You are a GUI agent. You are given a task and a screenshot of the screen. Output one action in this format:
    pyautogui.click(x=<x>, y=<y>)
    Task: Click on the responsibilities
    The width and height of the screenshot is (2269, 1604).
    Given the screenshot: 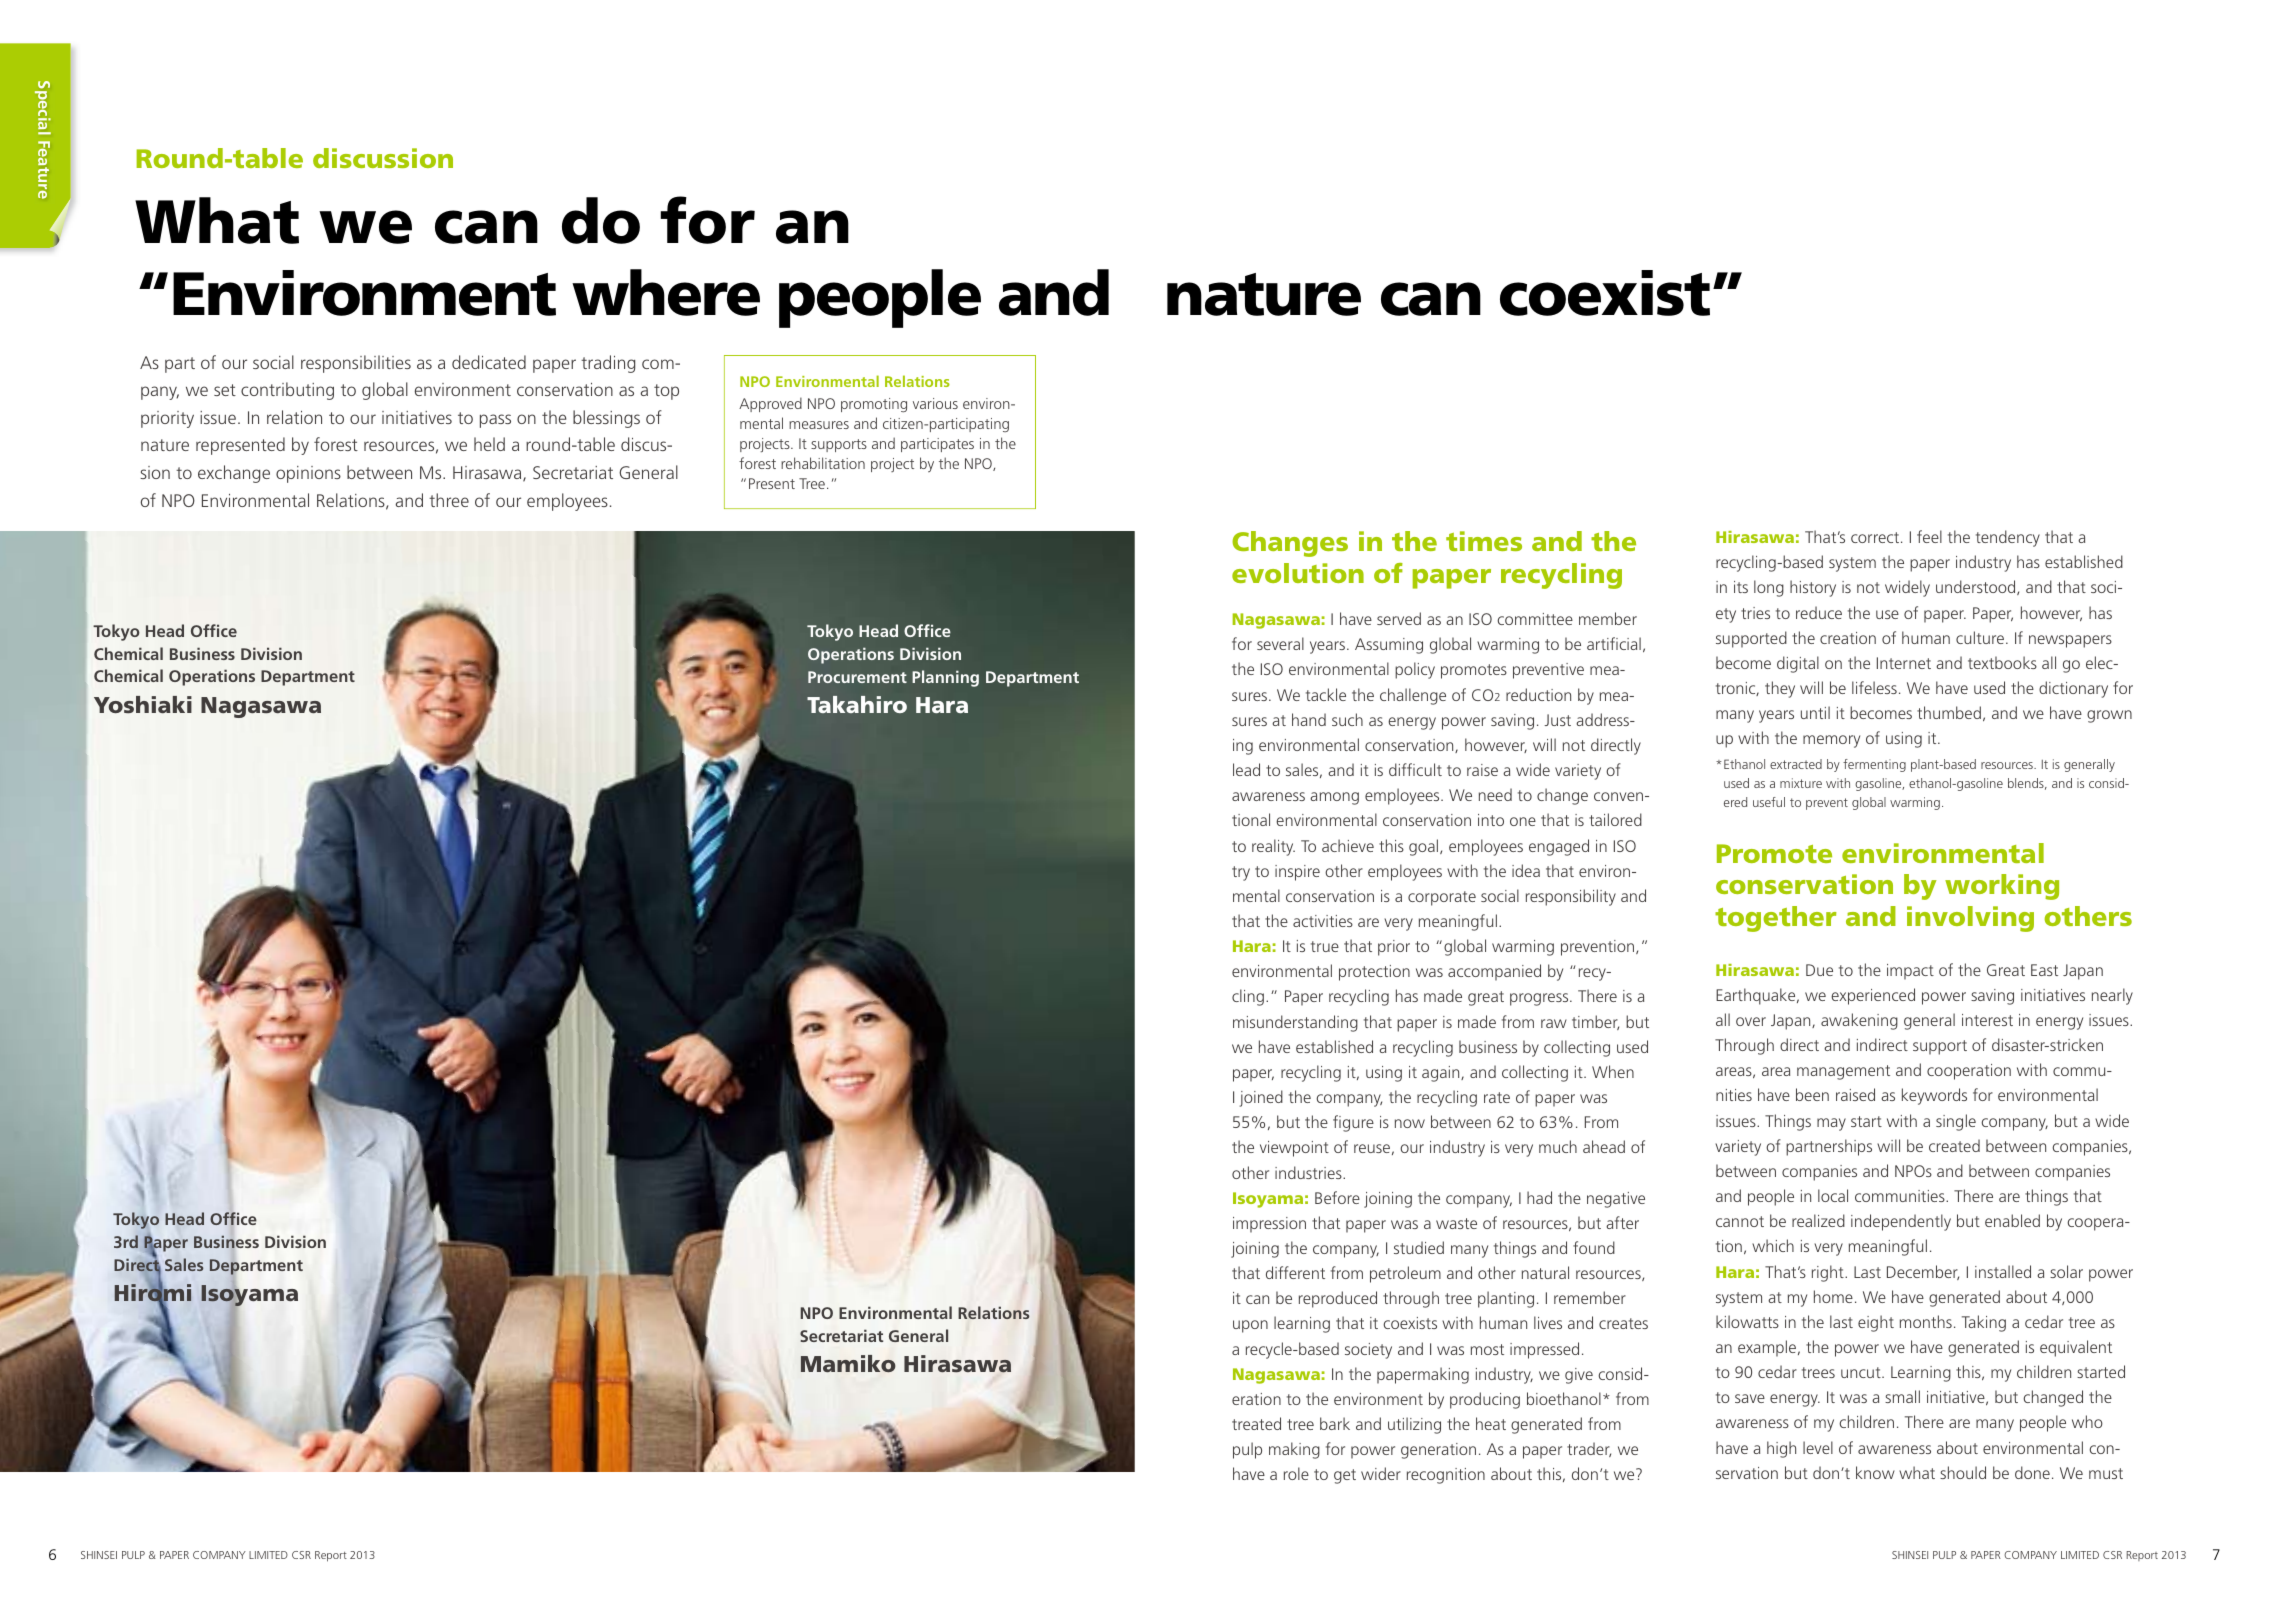 What is the action you would take?
    pyautogui.click(x=356, y=364)
